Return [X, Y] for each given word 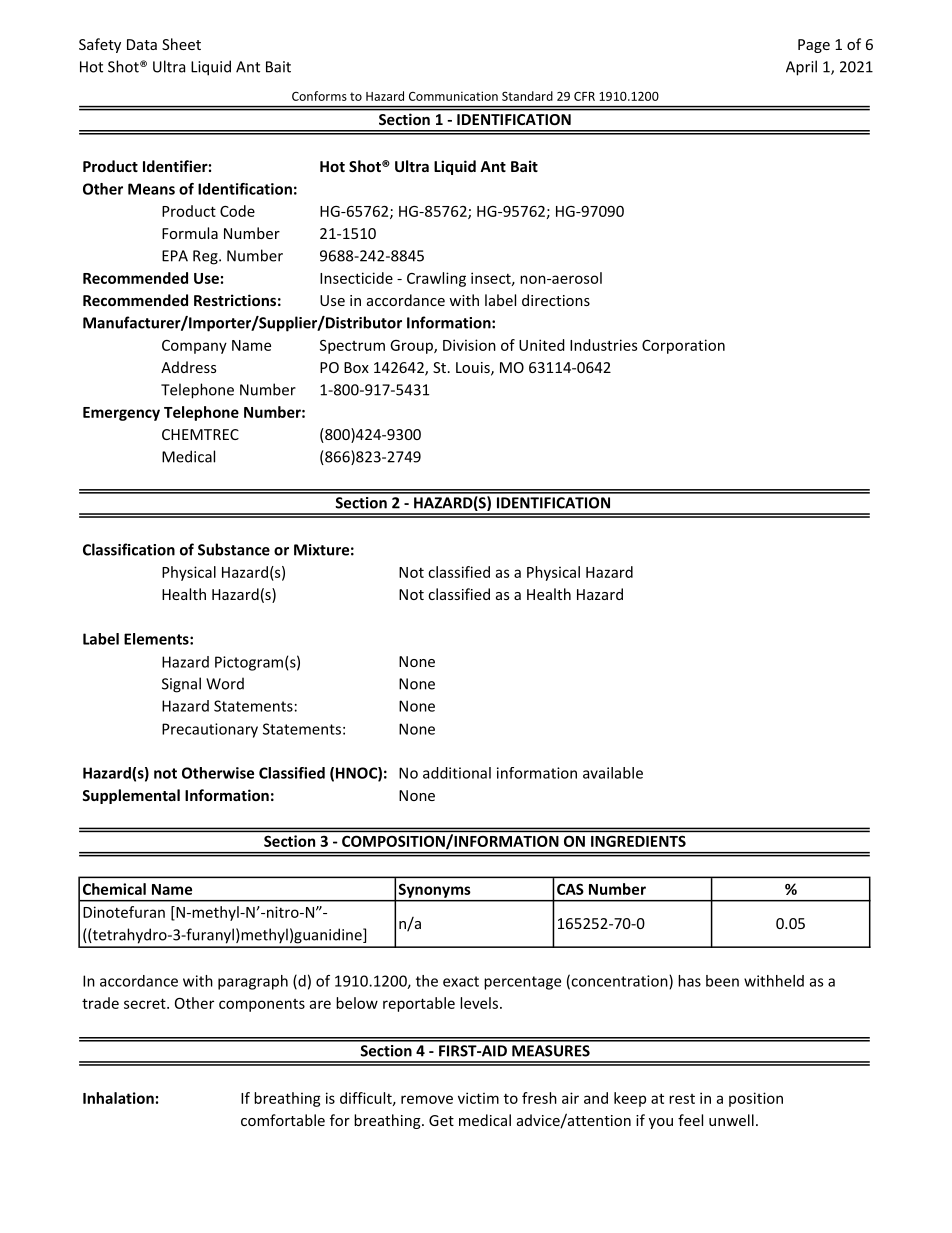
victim [478, 1098]
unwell [731, 1120]
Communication [453, 96]
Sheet [181, 44]
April [801, 68]
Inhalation [118, 1098]
